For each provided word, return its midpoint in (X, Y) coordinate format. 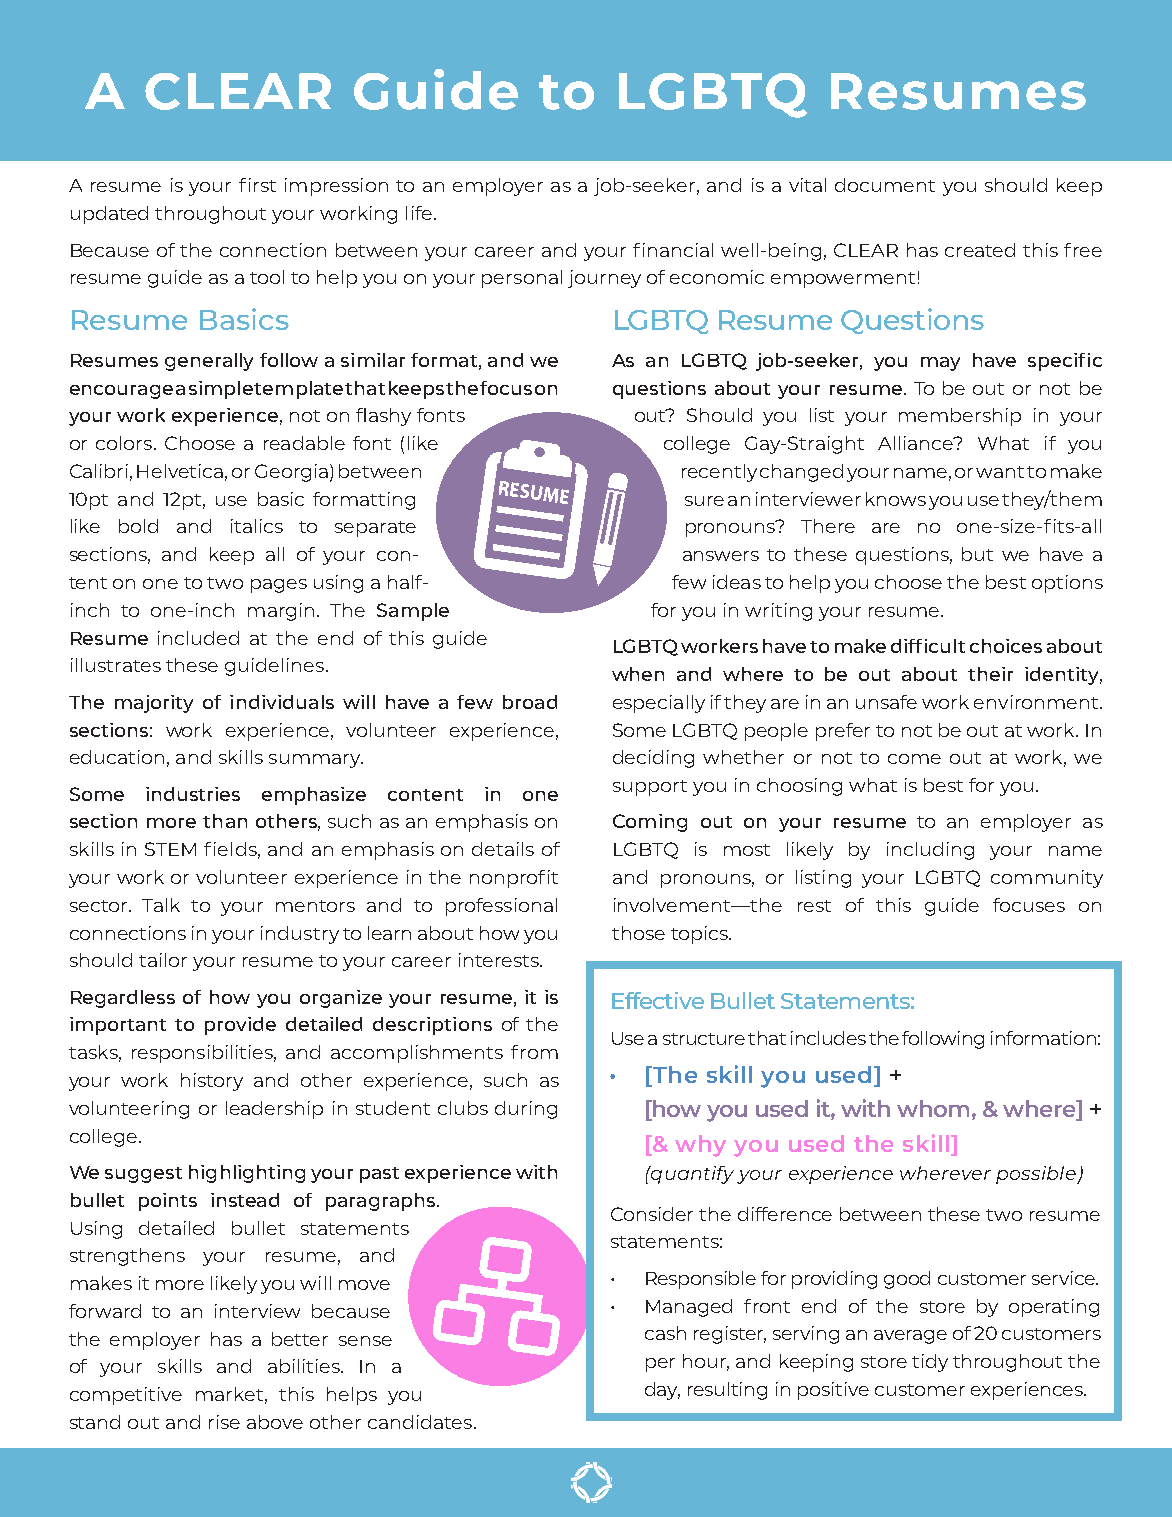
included (198, 638)
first (257, 185)
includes (828, 1038)
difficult (928, 646)
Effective (658, 1000)
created (980, 250)
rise (224, 1422)
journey (604, 279)
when (638, 674)
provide (240, 1026)
